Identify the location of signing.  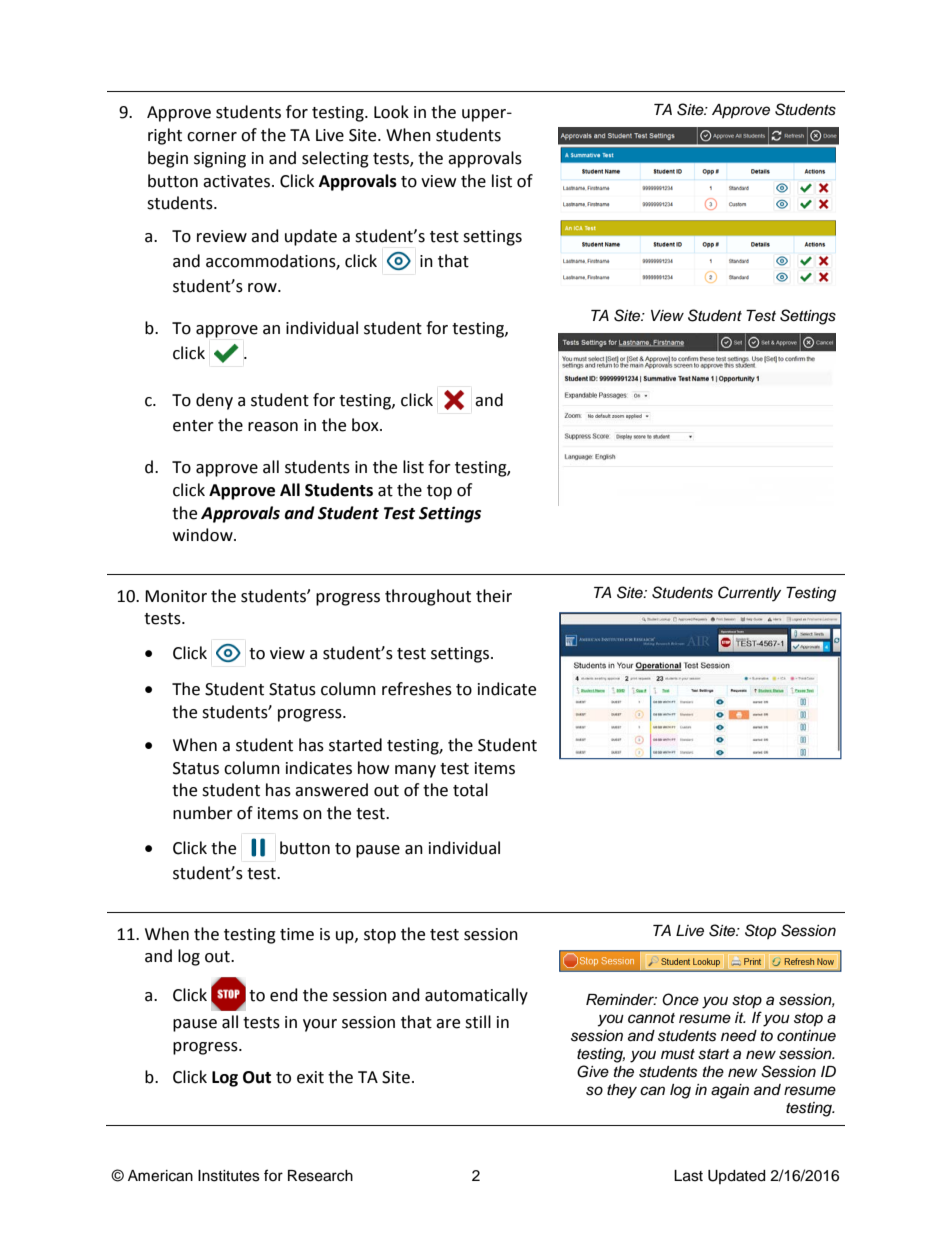
(220, 160).
